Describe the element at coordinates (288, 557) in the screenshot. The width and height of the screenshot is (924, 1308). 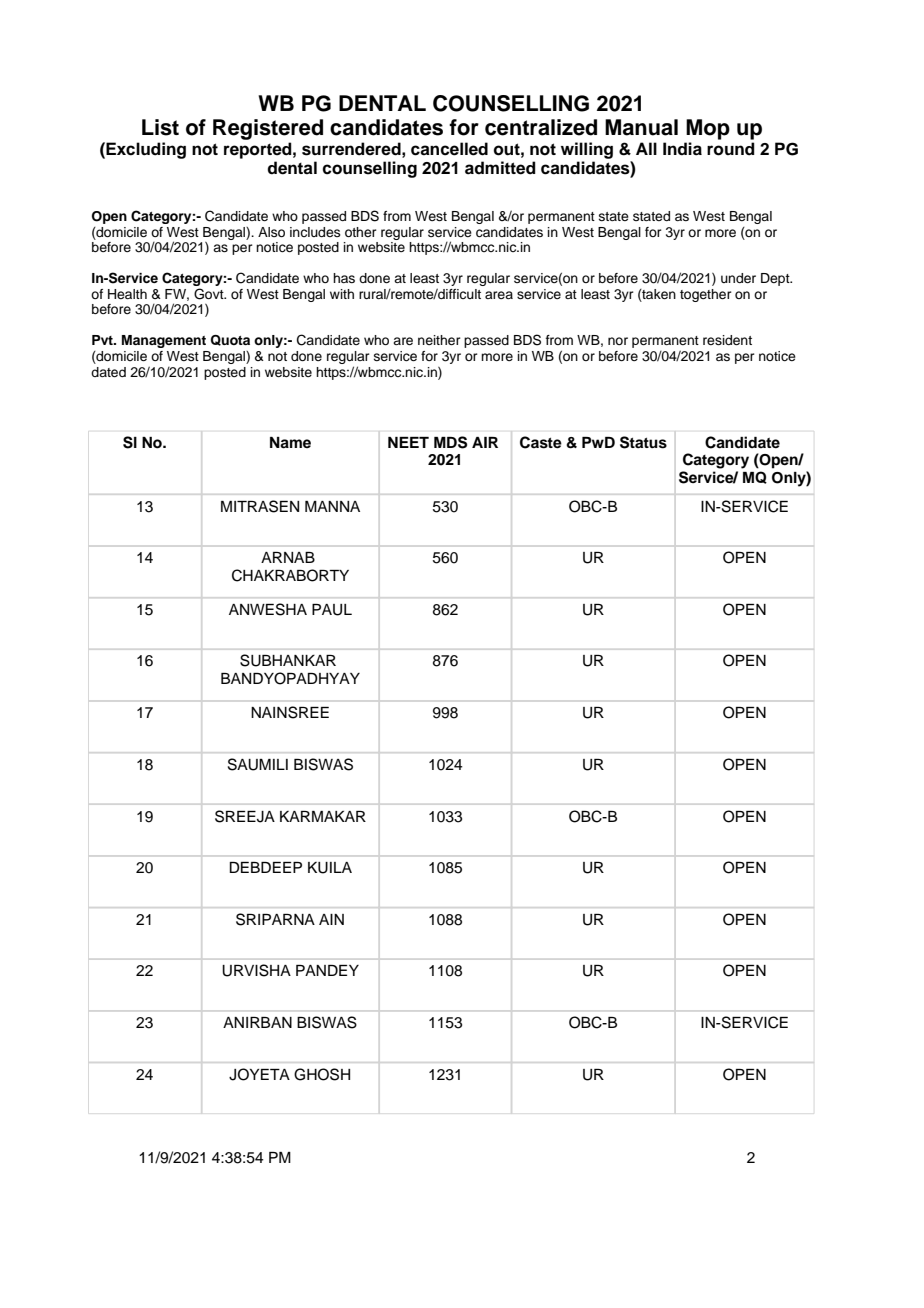
I see `ARNAB` at that location.
